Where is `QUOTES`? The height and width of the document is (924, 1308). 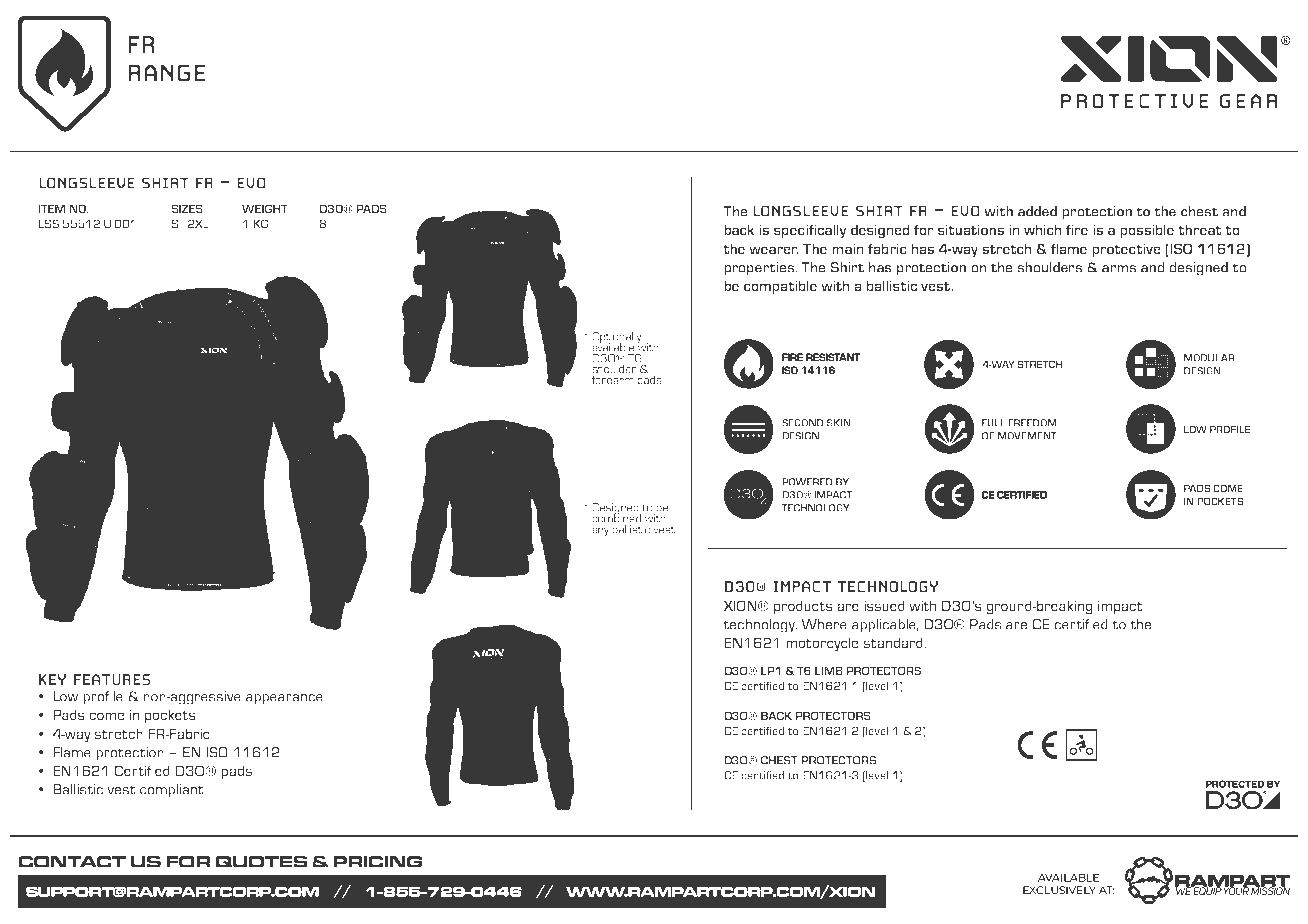 QUOTES is located at coordinates (261, 862).
